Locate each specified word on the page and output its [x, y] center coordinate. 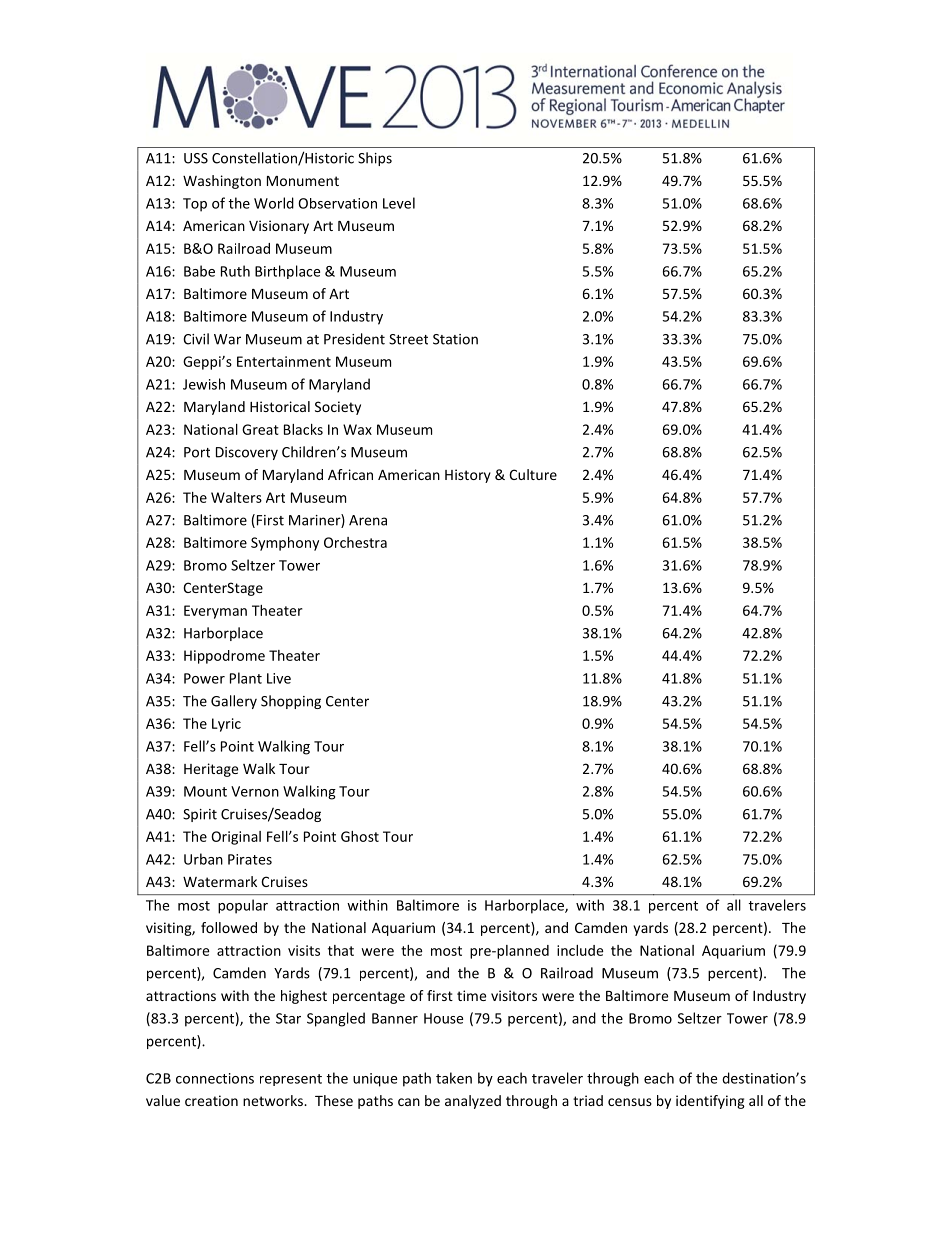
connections [215, 1078]
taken [454, 1078]
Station [455, 339]
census [630, 1102]
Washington [222, 182]
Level [399, 203]
